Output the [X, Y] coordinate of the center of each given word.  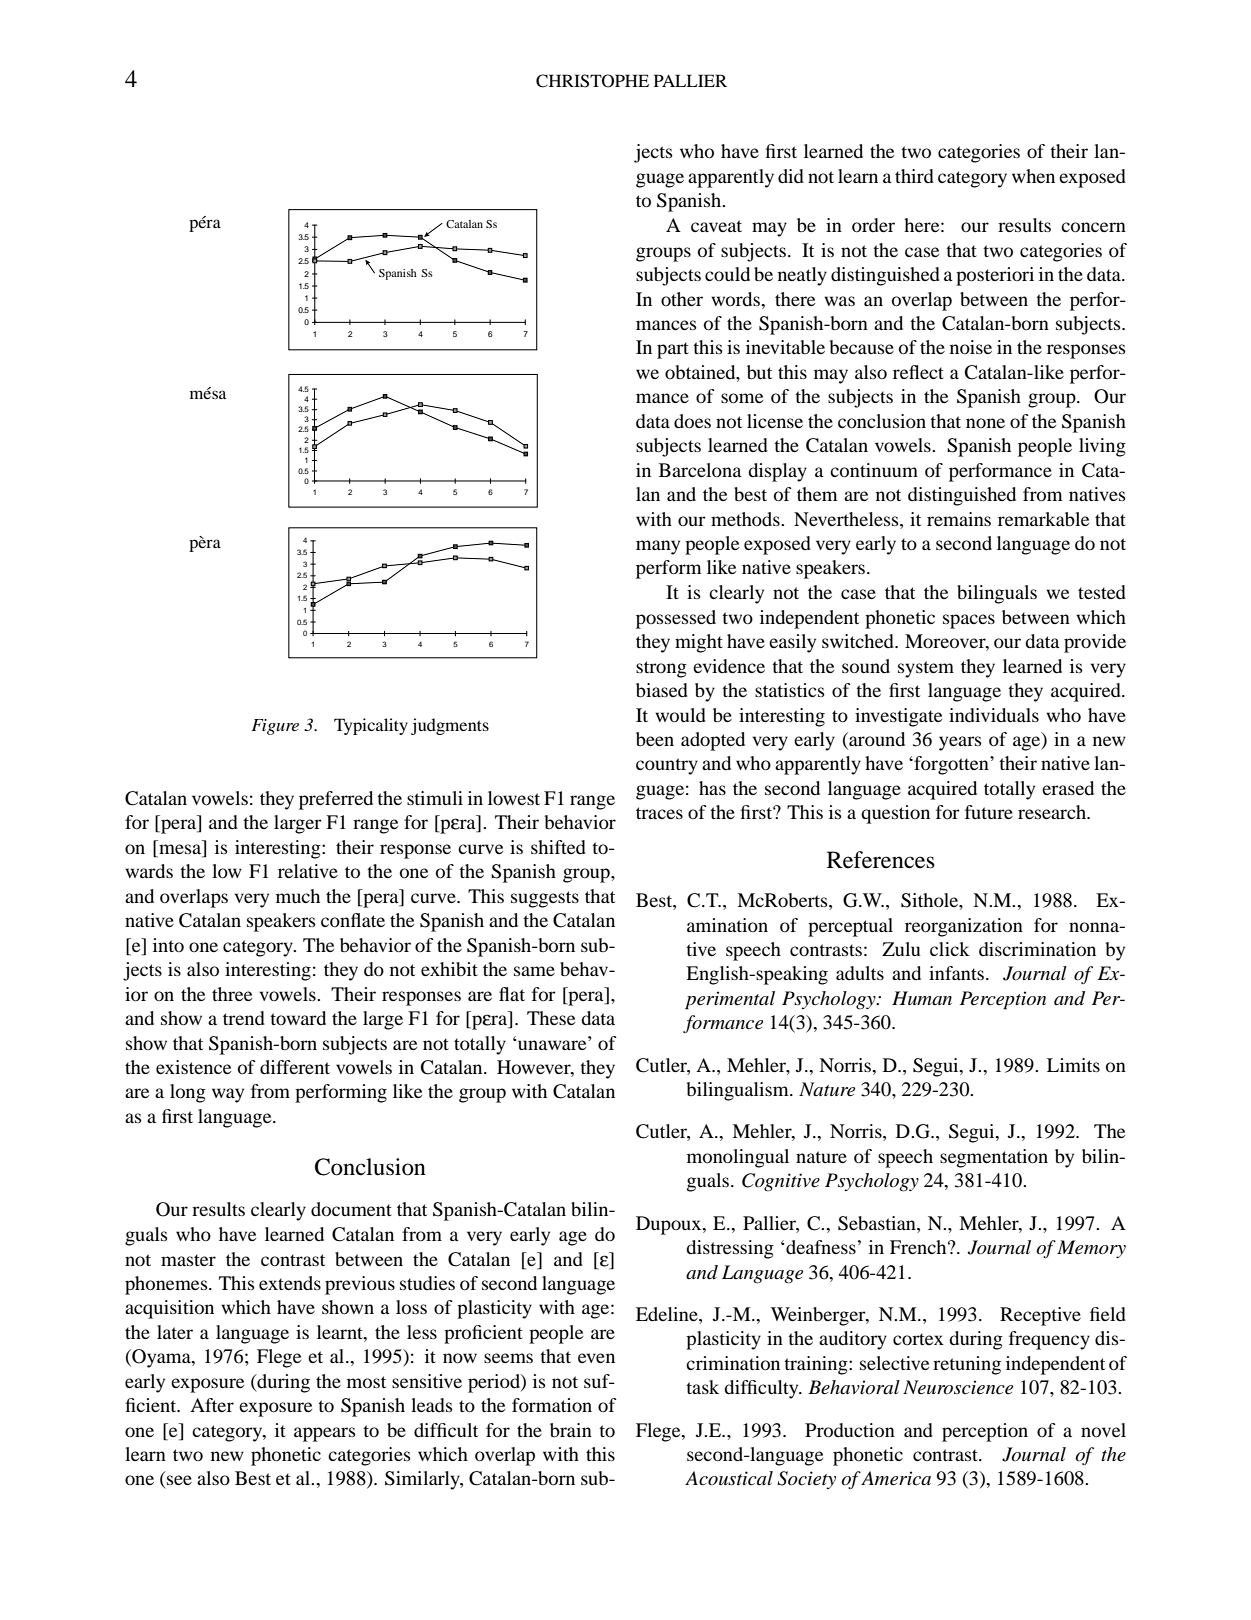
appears [325, 1434]
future [989, 812]
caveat [716, 226]
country [667, 766]
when [1033, 176]
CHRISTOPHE [592, 81]
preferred [336, 800]
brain [571, 1430]
